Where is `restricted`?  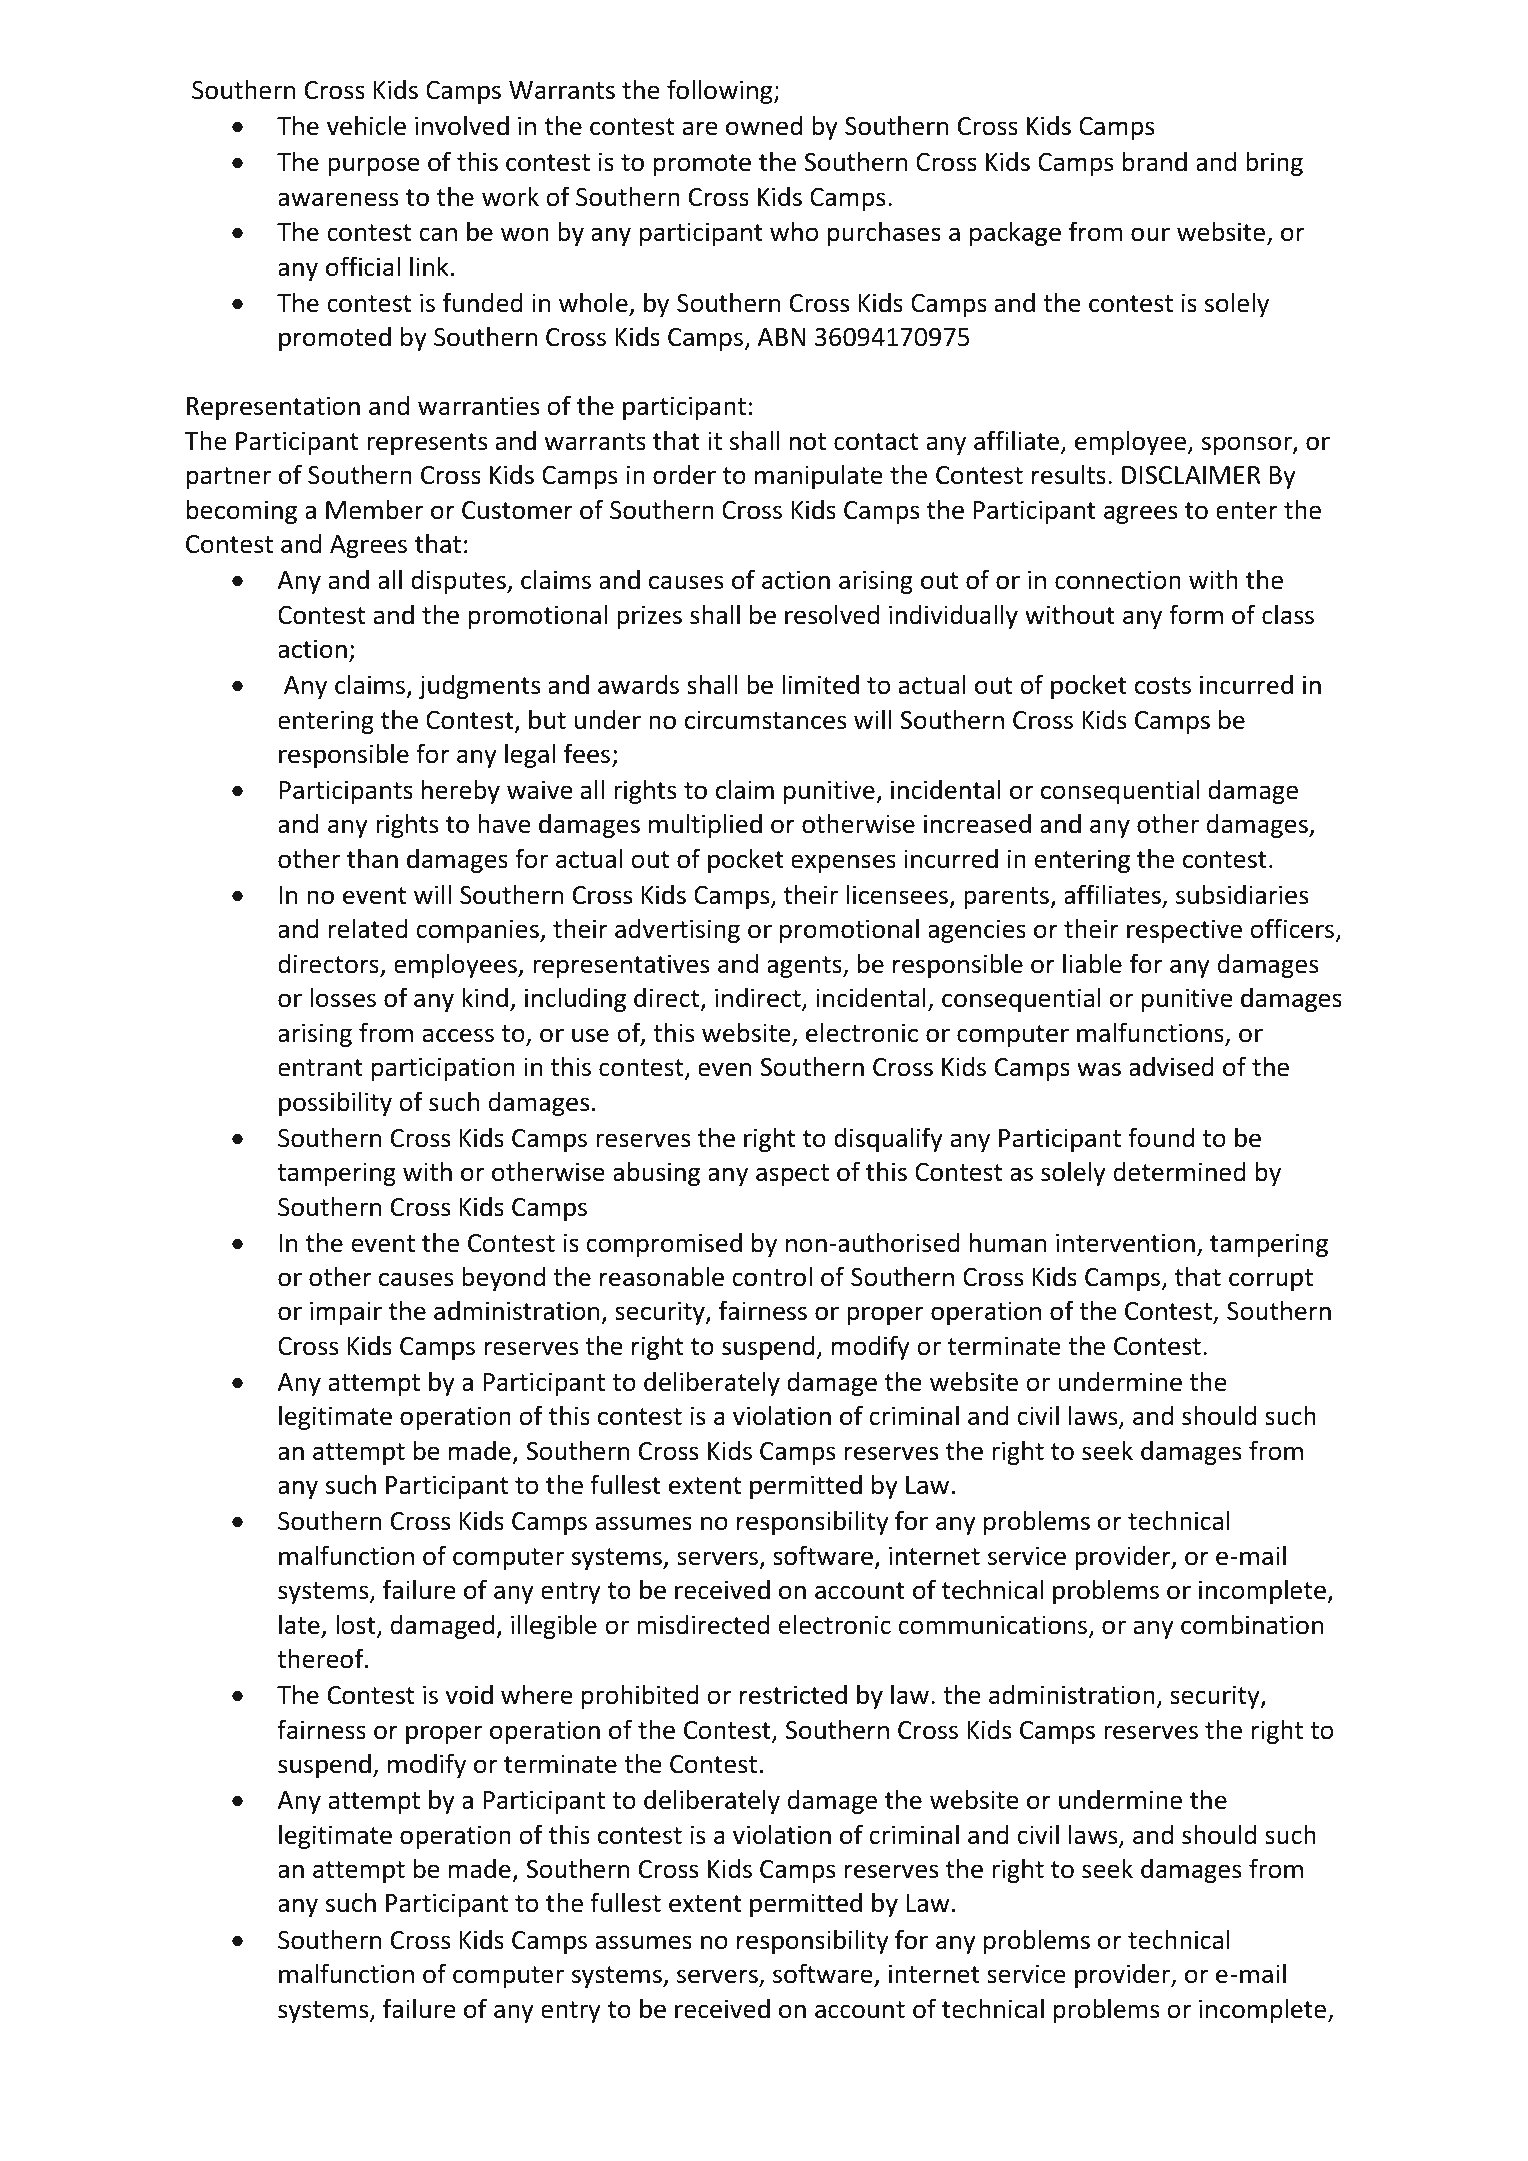 restricted is located at coordinates (793, 1694).
